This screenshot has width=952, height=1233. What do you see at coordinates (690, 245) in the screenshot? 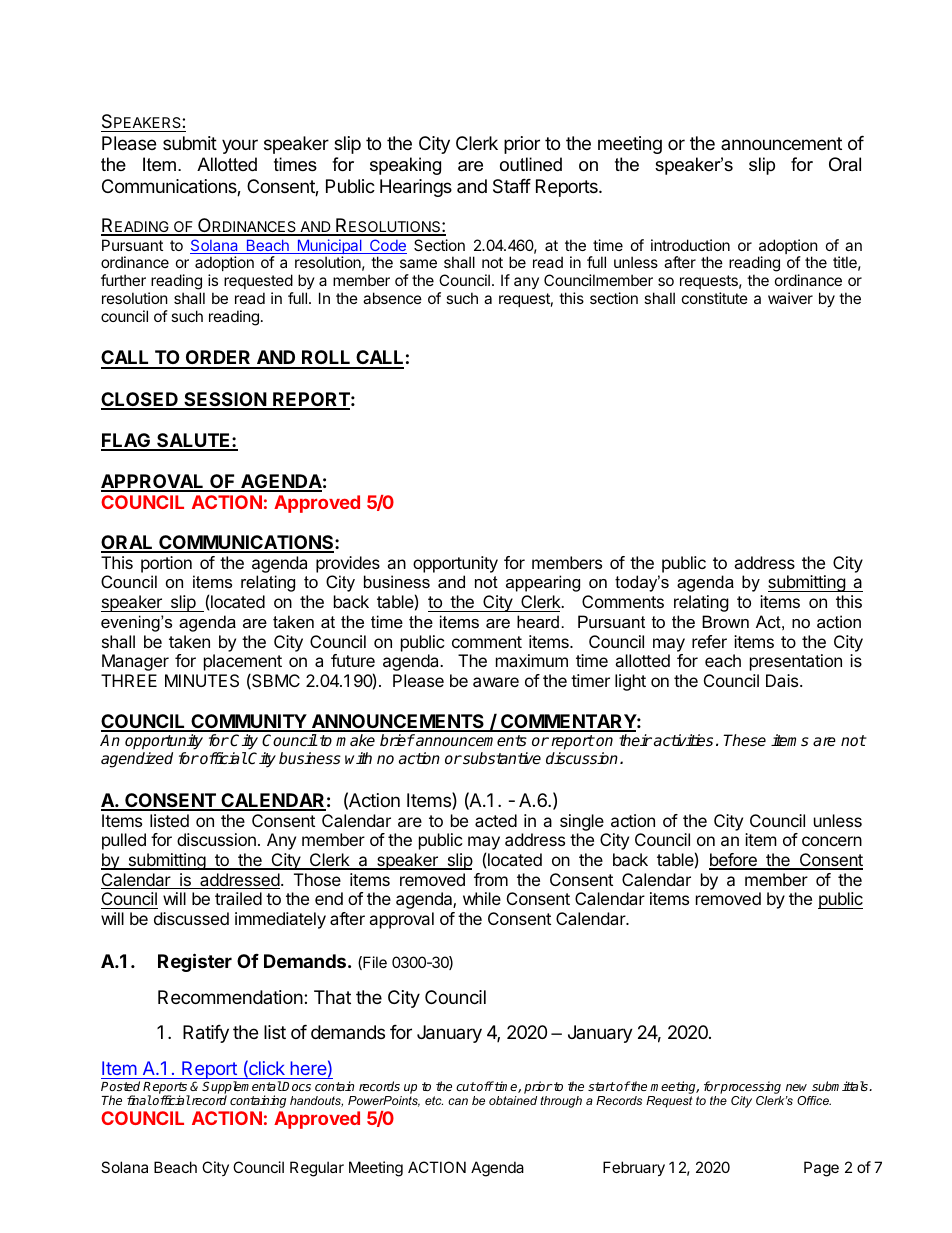
I see `introduction` at bounding box center [690, 245].
